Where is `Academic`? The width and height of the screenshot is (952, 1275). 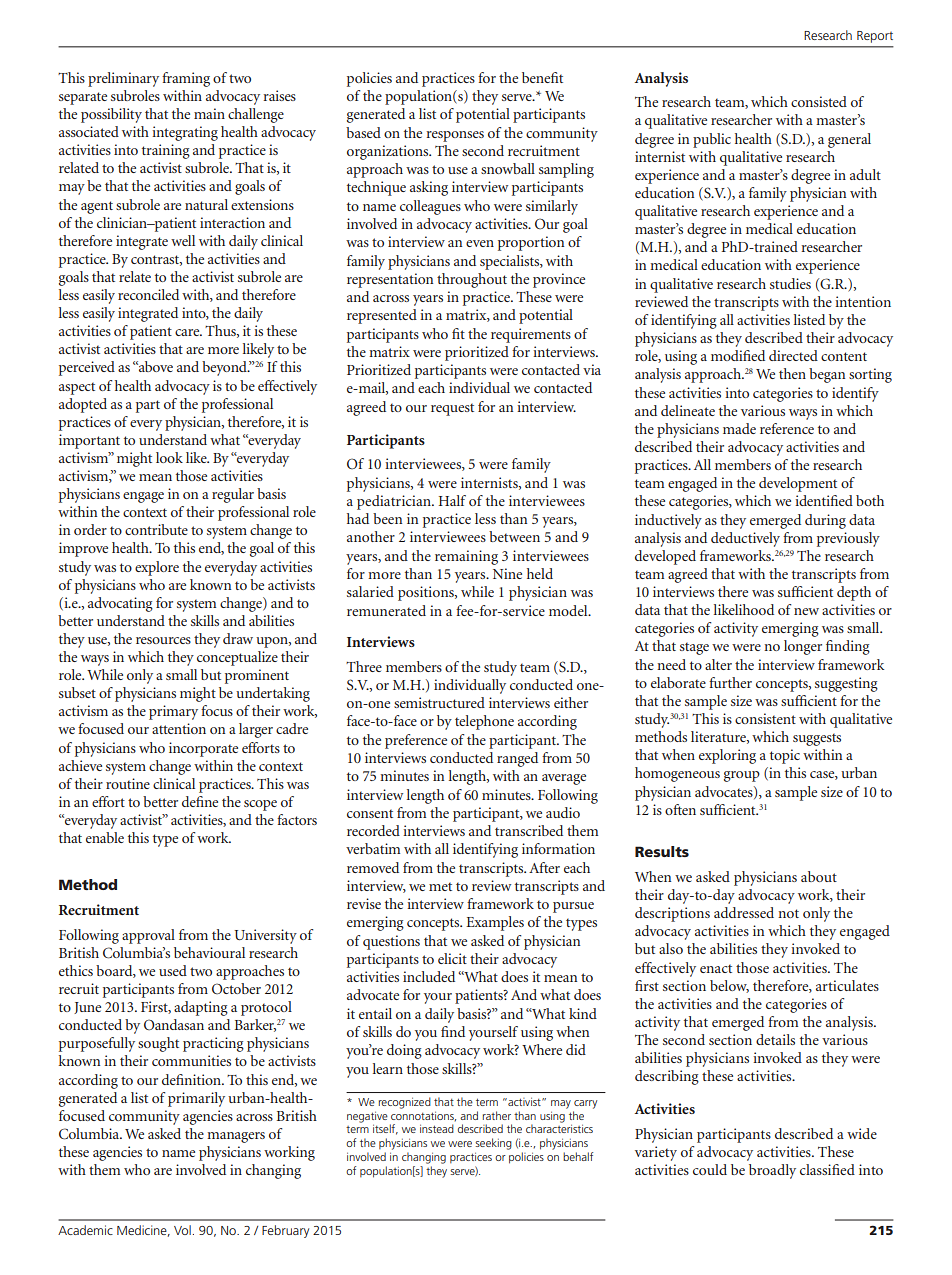 Academic is located at coordinates (85, 1230).
